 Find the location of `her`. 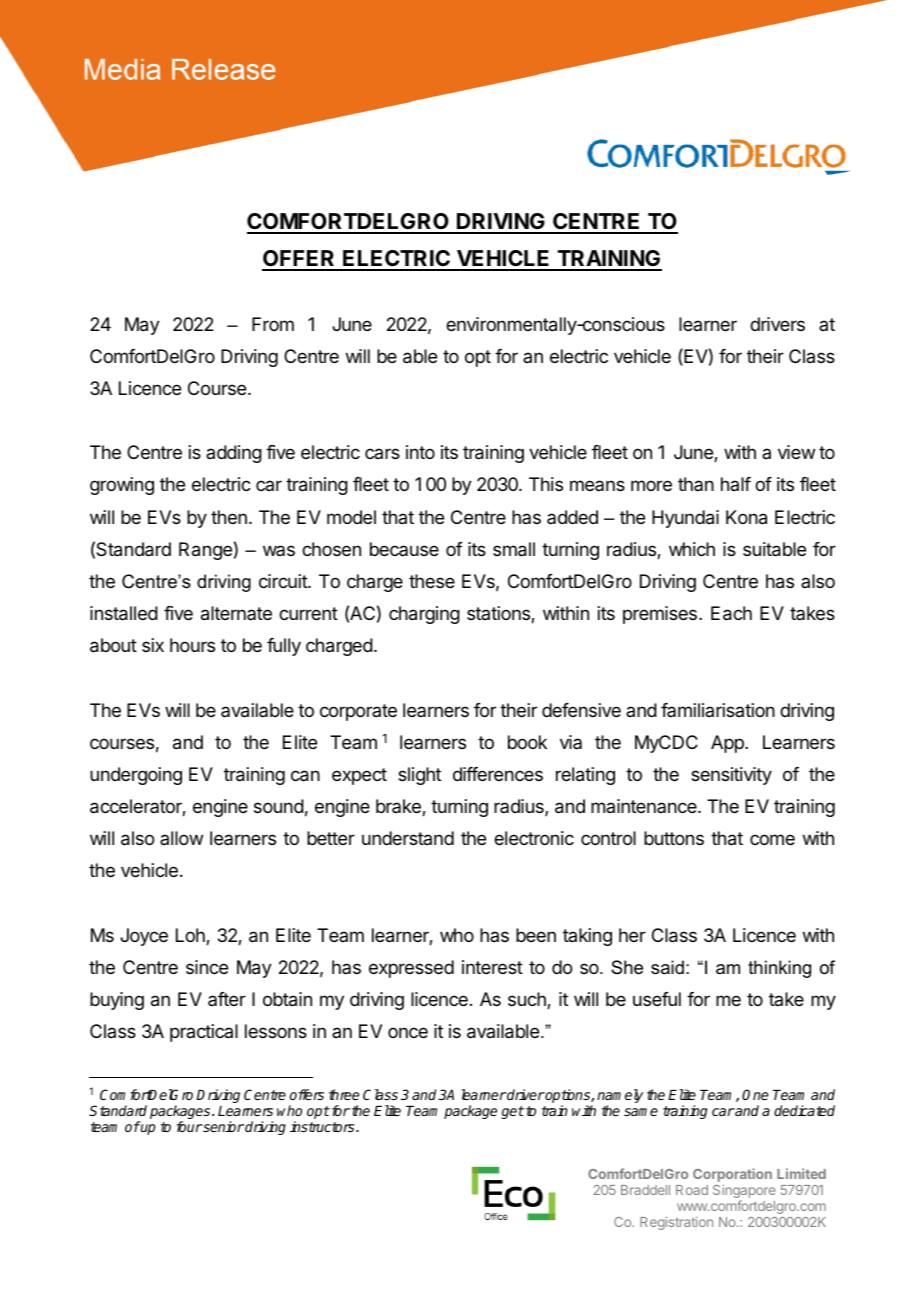

her is located at coordinates (632, 935).
